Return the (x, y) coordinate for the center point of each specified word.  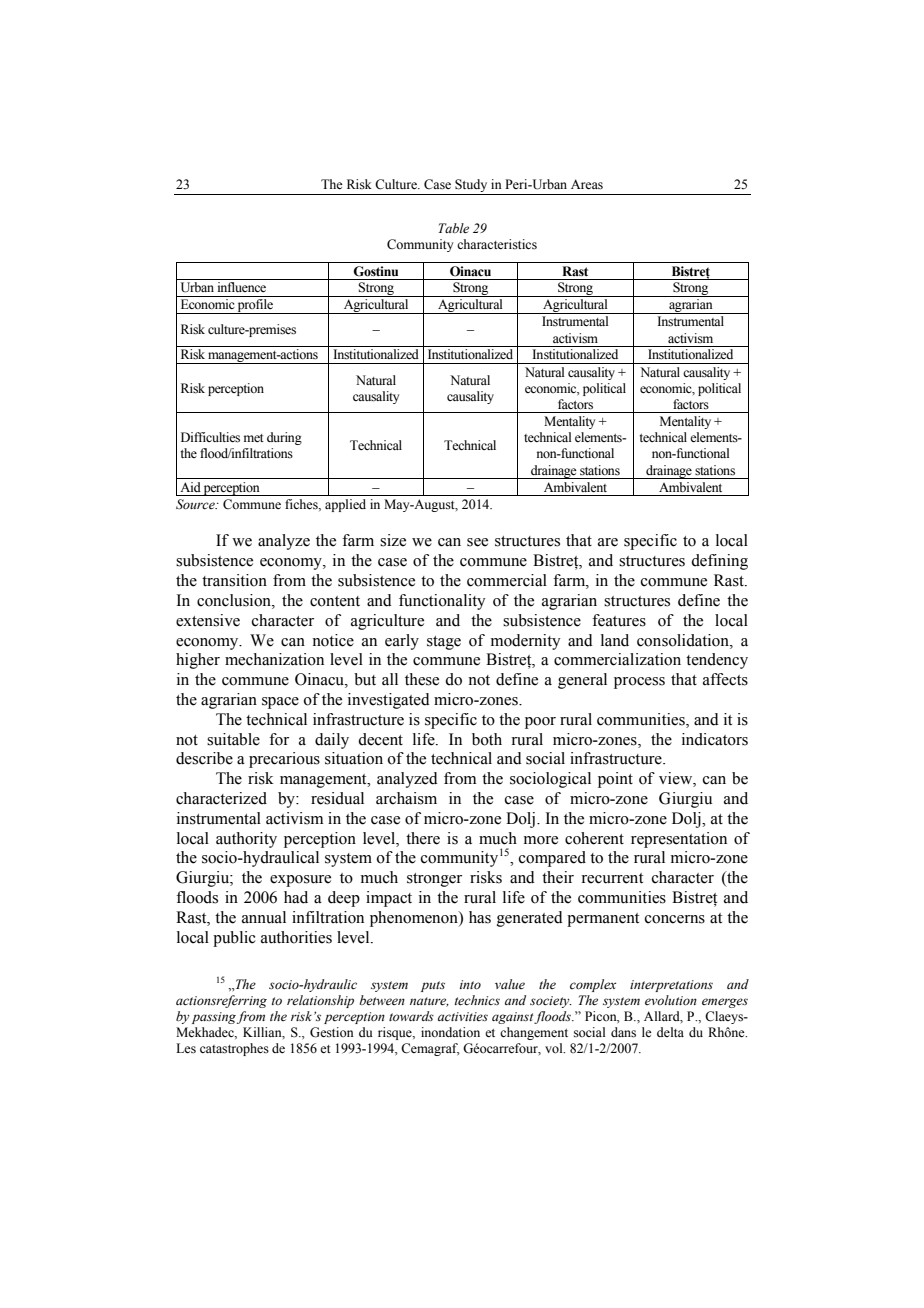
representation (679, 840)
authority (246, 840)
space (280, 703)
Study (471, 185)
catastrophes (234, 1049)
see (477, 542)
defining (719, 562)
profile (255, 306)
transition (234, 580)
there (423, 838)
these (422, 679)
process (639, 683)
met (254, 438)
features (619, 620)
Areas (587, 184)
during (284, 438)
